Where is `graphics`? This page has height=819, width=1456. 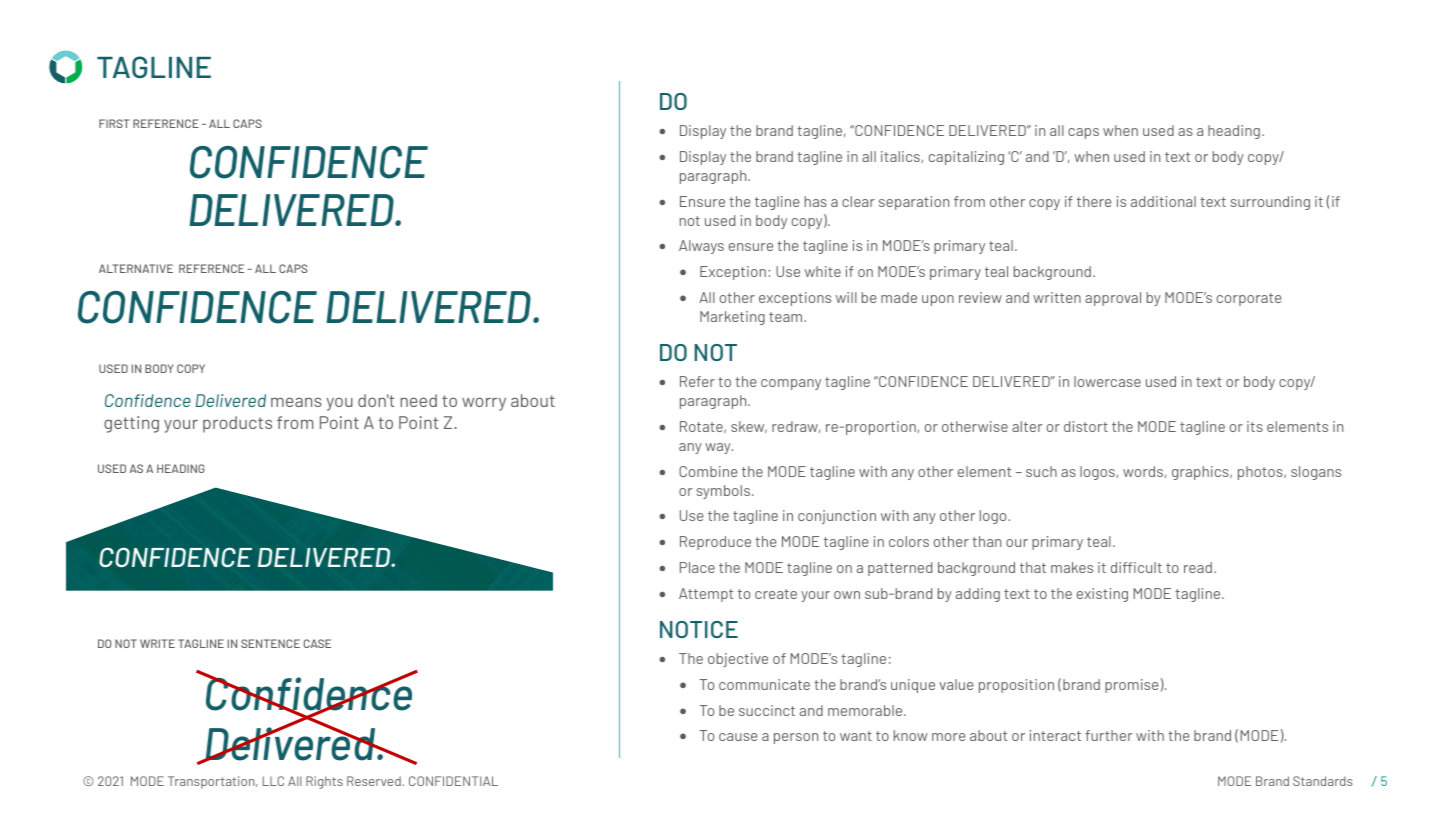 graphics is located at coordinates (1201, 473).
